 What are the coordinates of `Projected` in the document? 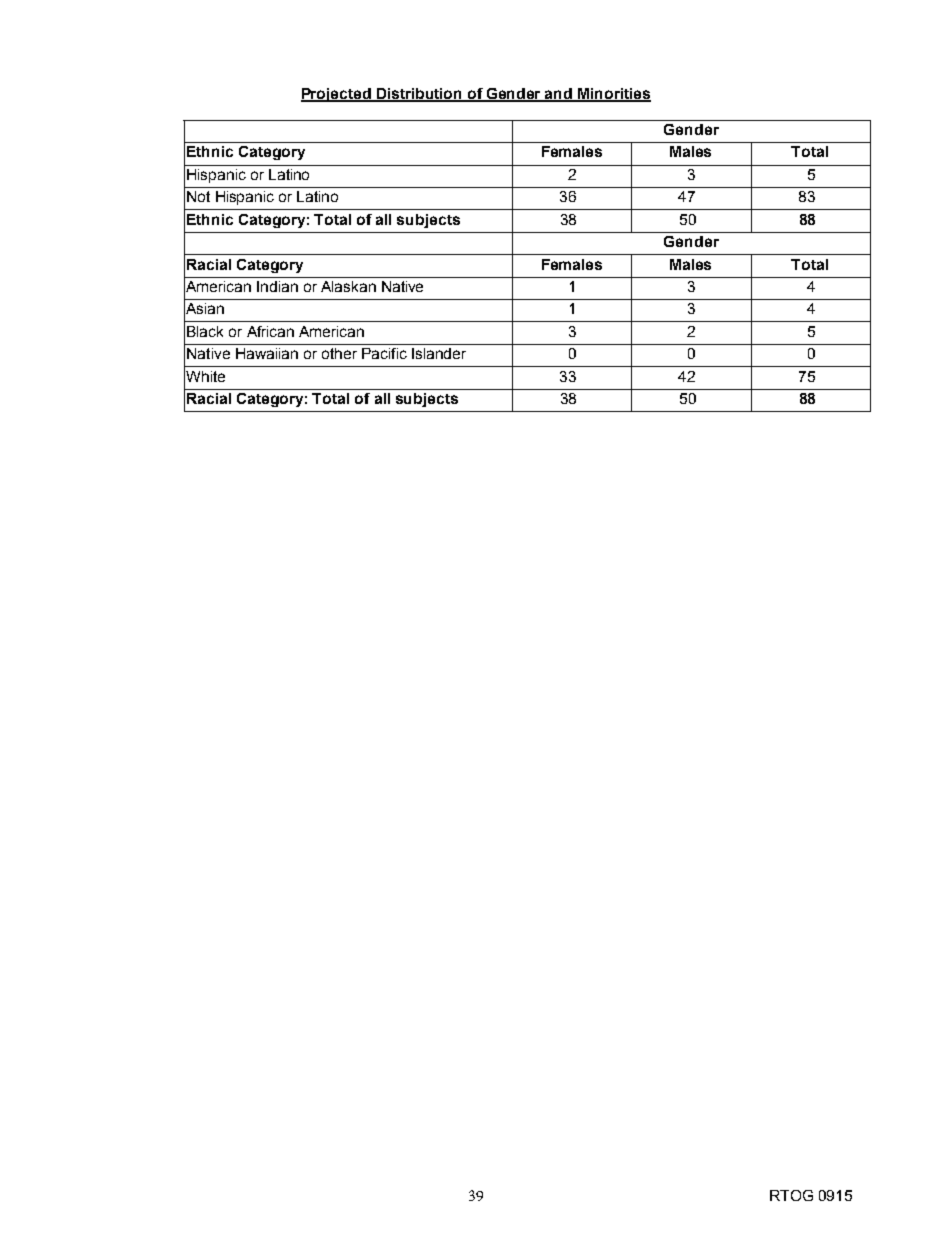 It's located at (337, 95).
